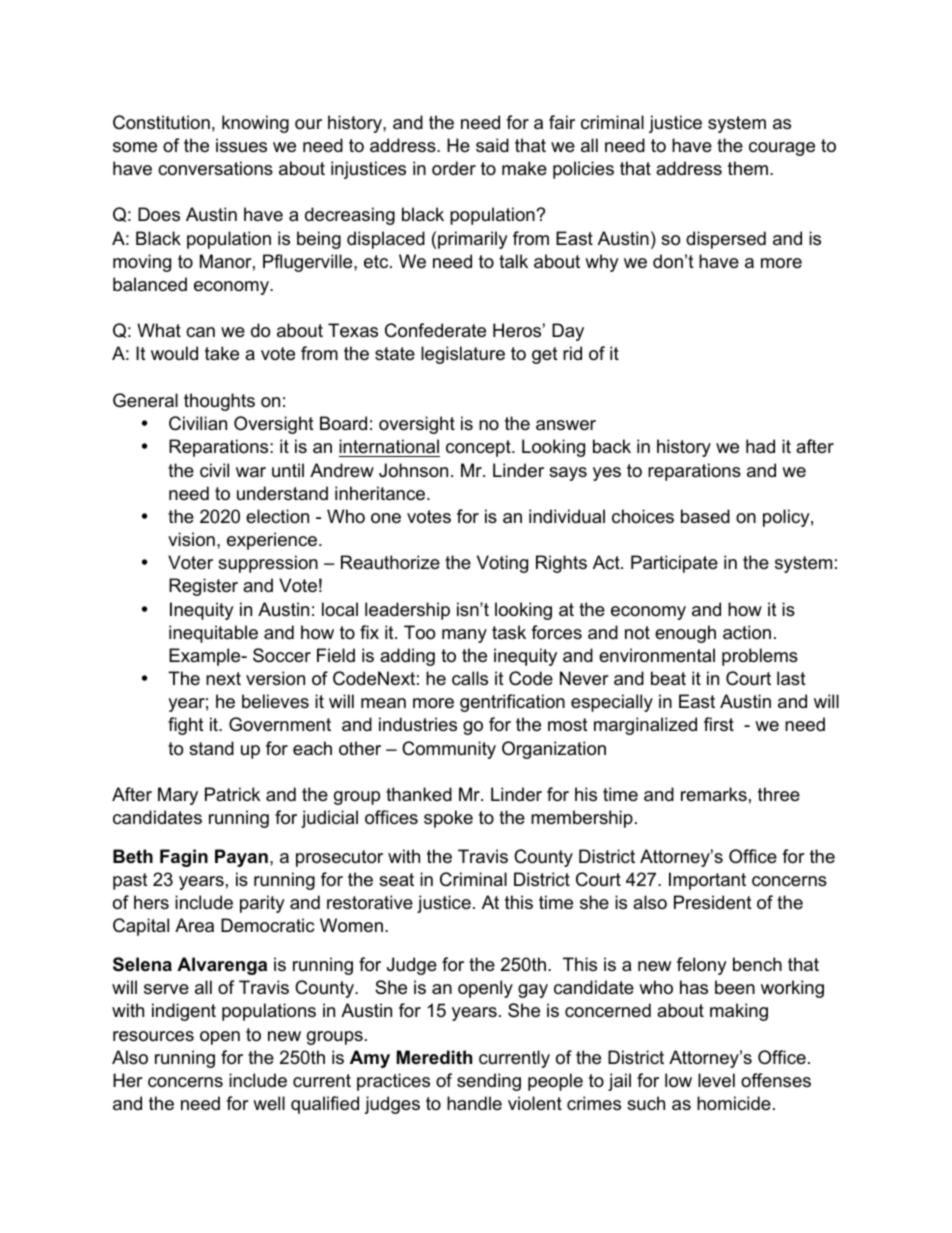 The height and width of the image is (1233, 952). I want to click on well, so click(269, 1103).
